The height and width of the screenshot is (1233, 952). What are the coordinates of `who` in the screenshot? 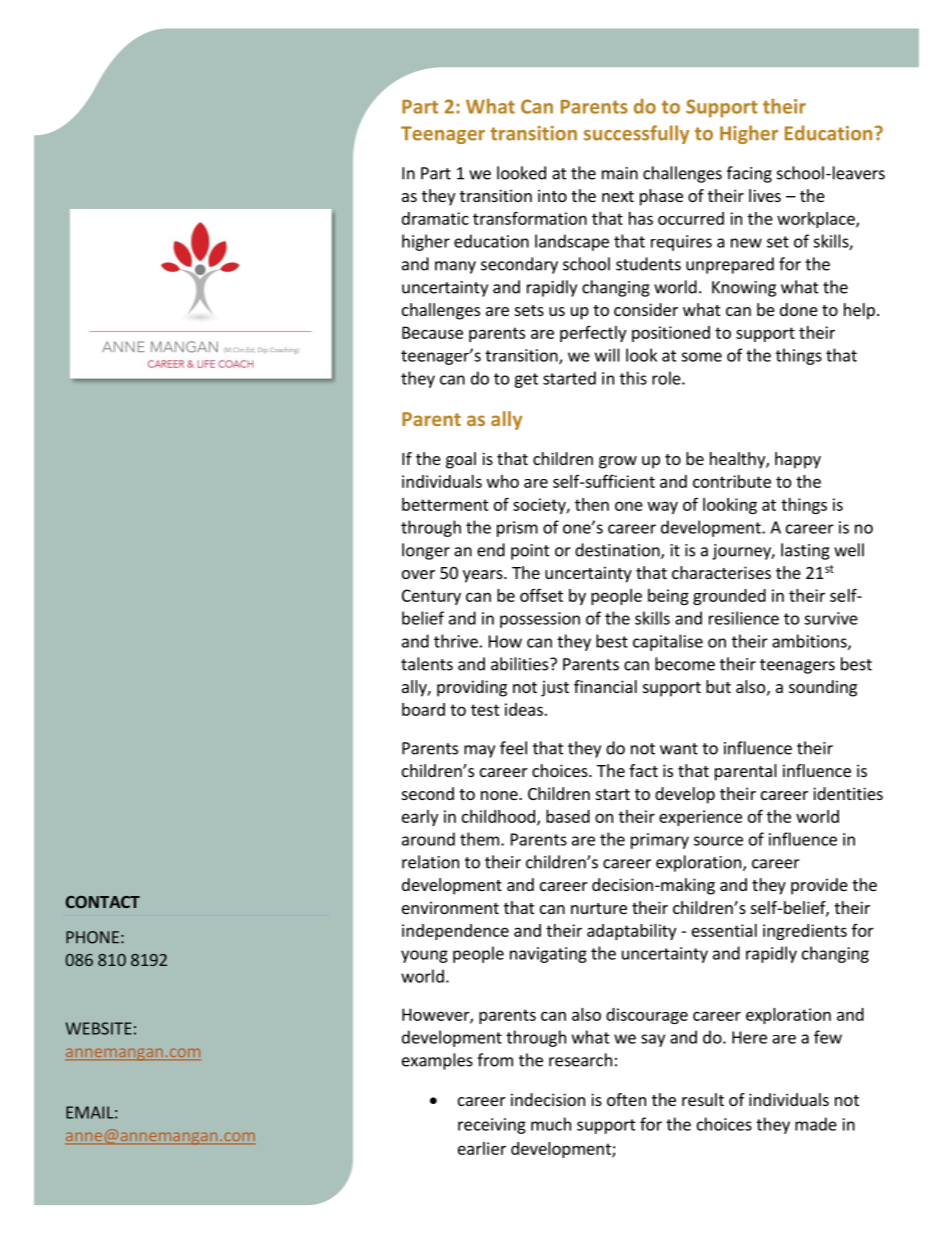 It's located at (503, 481).
